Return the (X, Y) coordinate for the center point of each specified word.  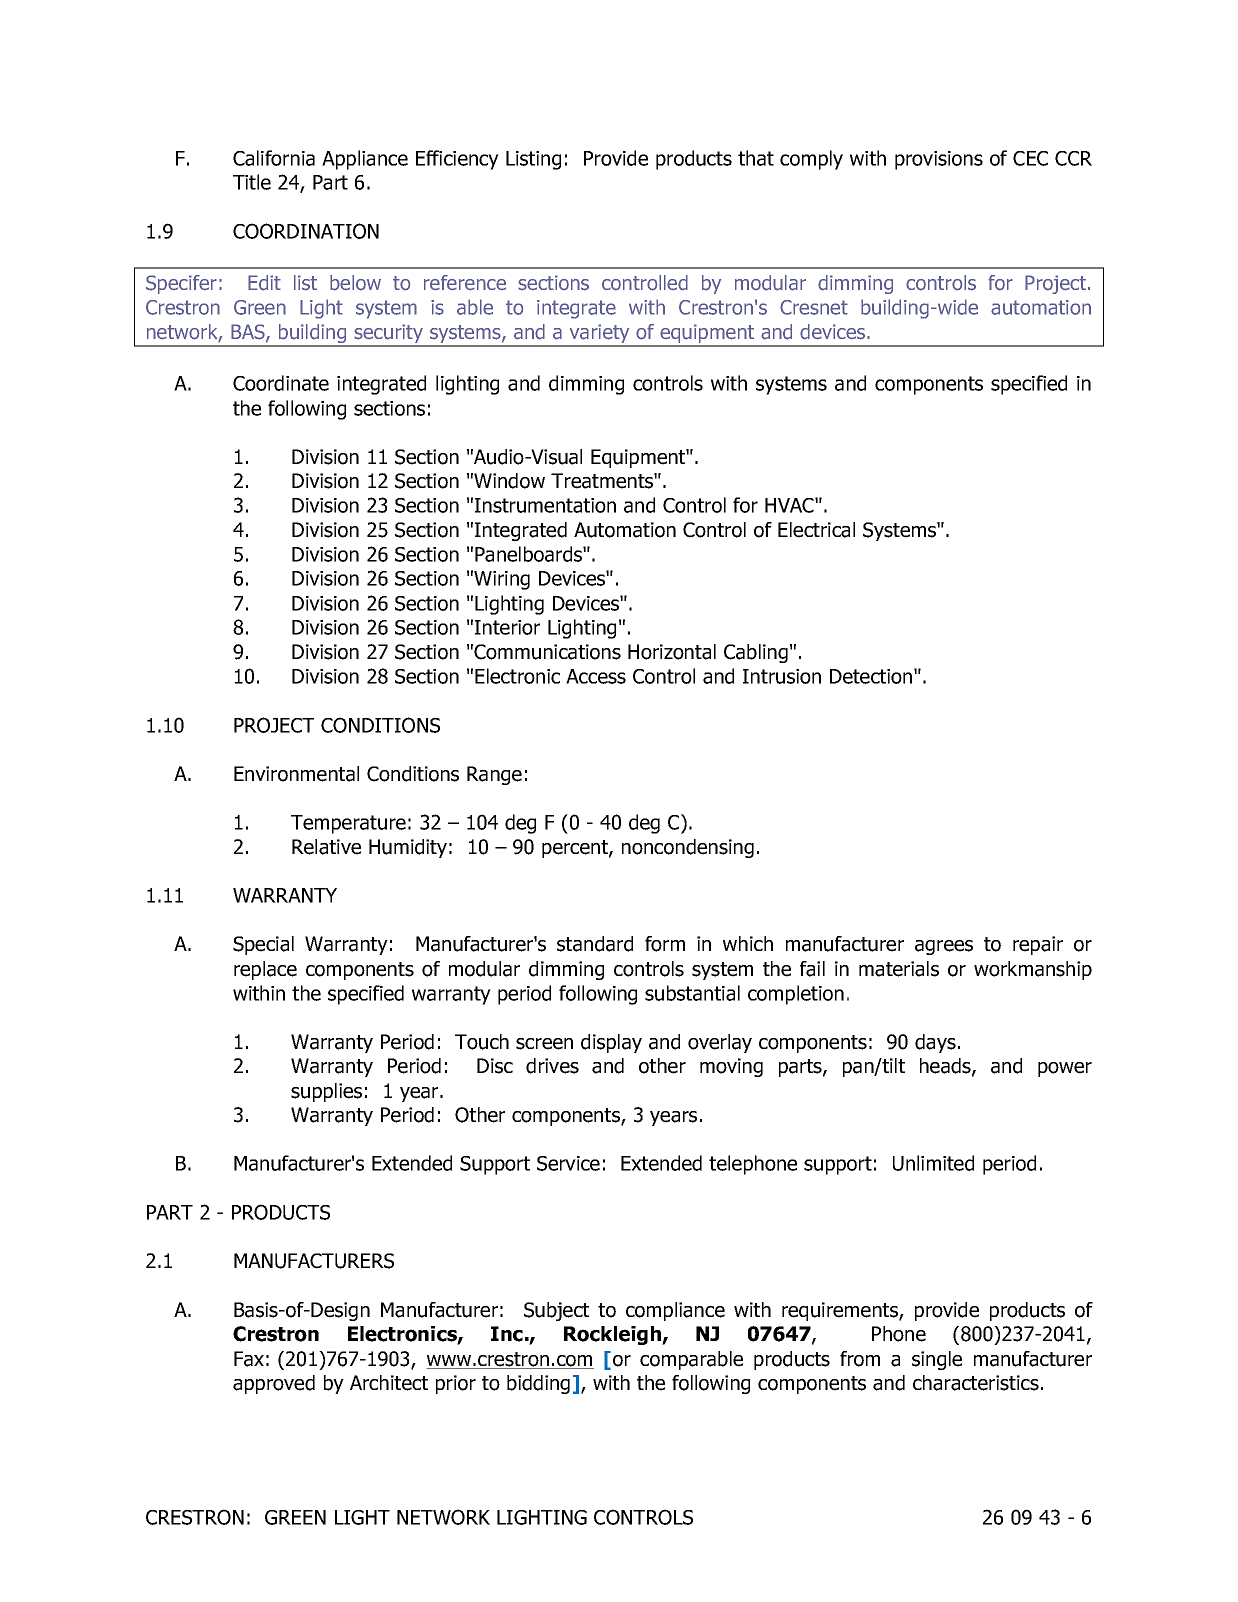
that (756, 158)
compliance (675, 1311)
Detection (872, 676)
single (937, 1360)
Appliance (365, 160)
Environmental (296, 774)
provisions (939, 160)
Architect (389, 1383)
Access (596, 676)
